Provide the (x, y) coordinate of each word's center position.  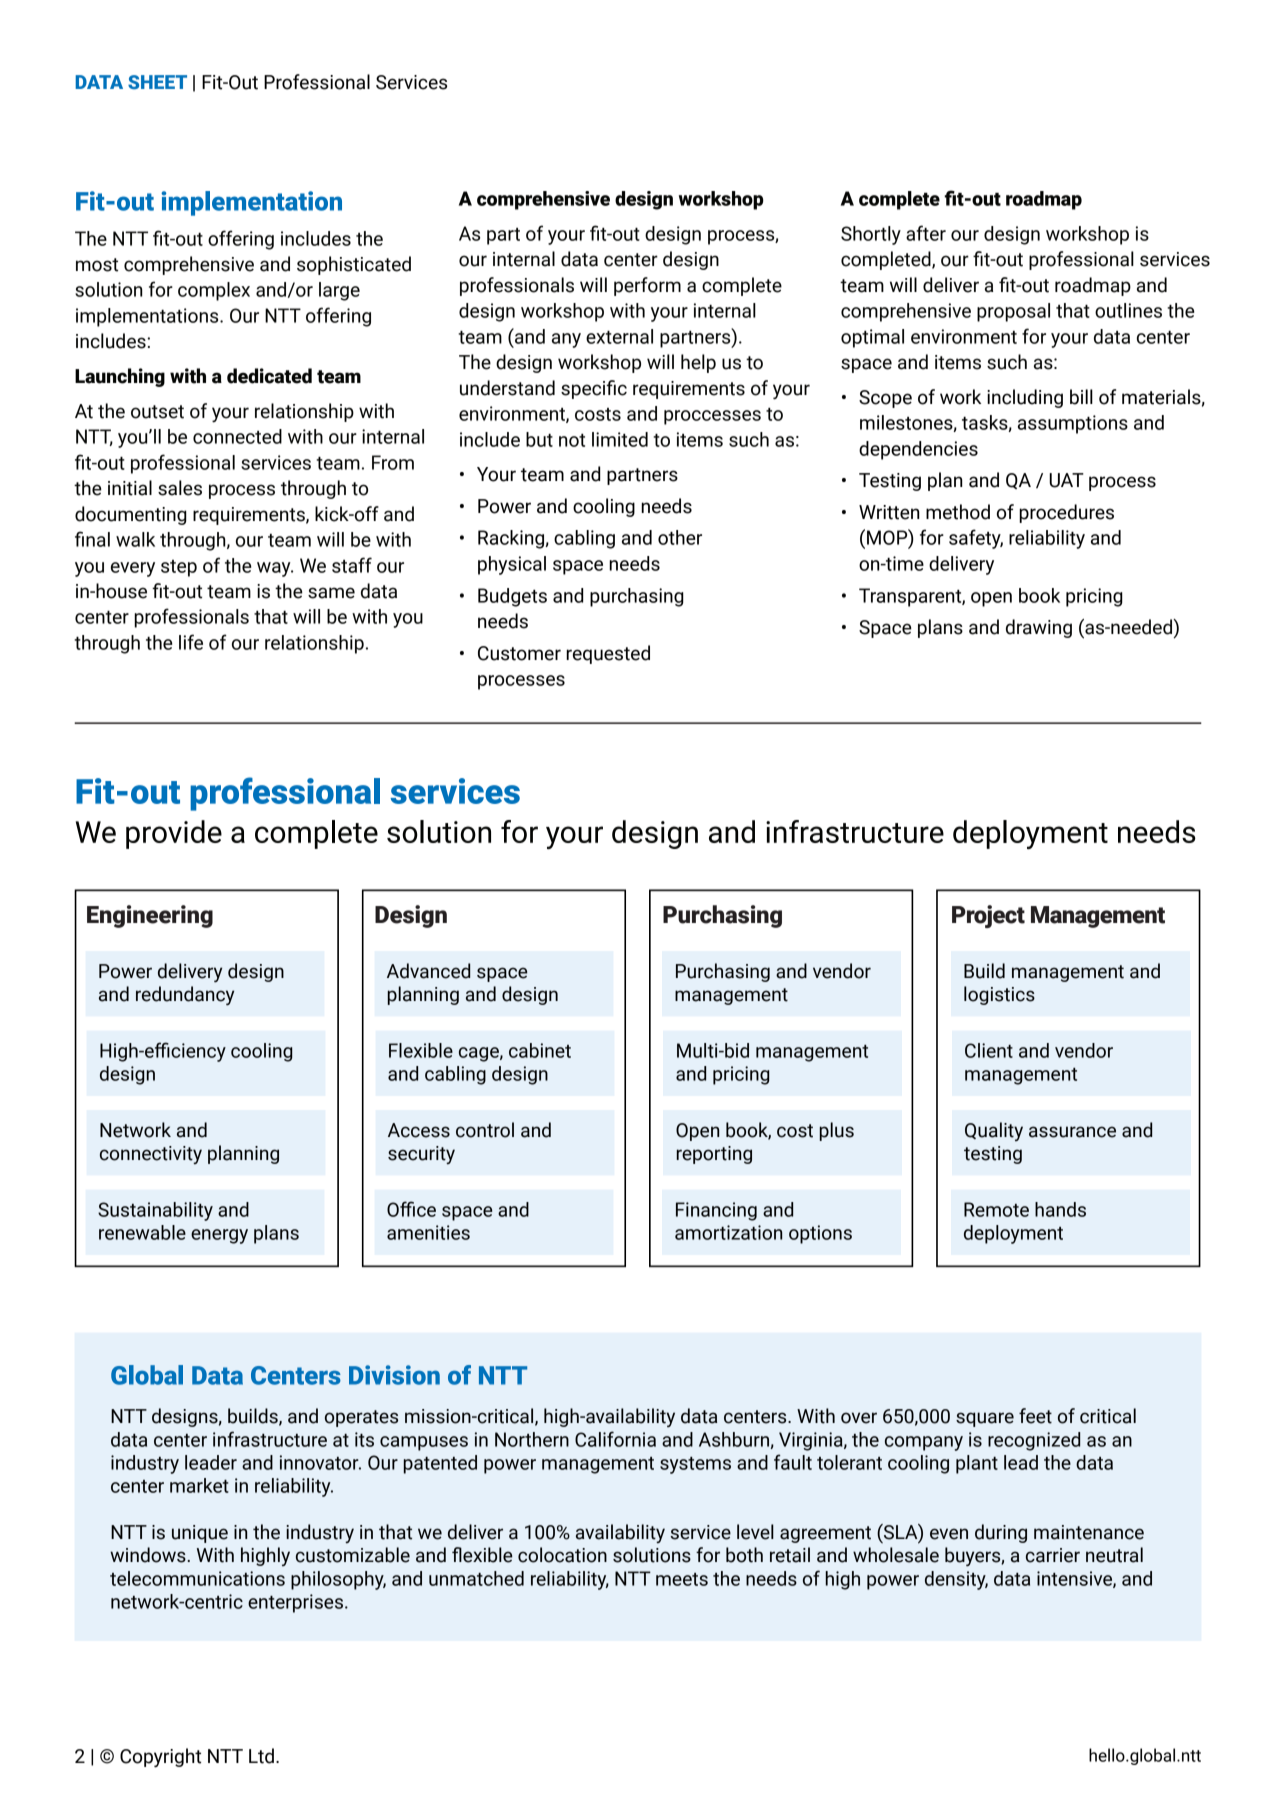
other (680, 537)
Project (988, 916)
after (926, 233)
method (958, 512)
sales (180, 488)
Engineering (150, 916)
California (615, 1439)
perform (647, 286)
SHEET (157, 82)
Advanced (428, 971)
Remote (996, 1209)
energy (219, 1236)
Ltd (261, 1756)
